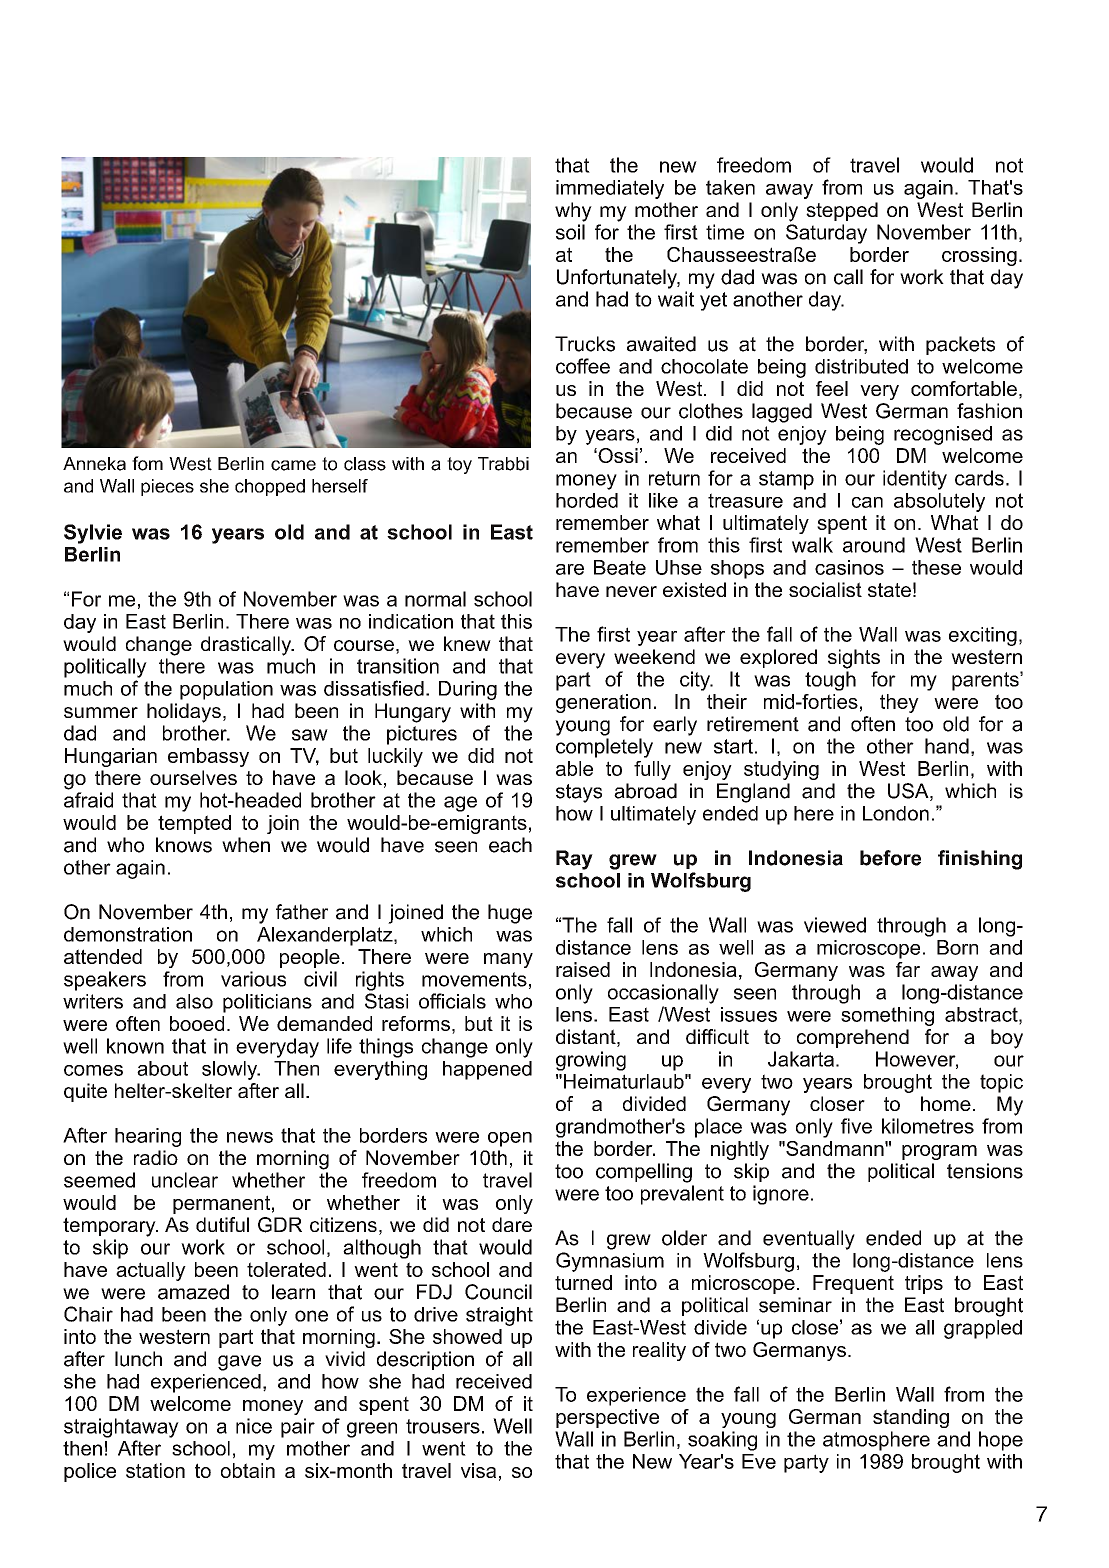  What do you see at coordinates (607, 1418) in the screenshot?
I see `perspective` at bounding box center [607, 1418].
